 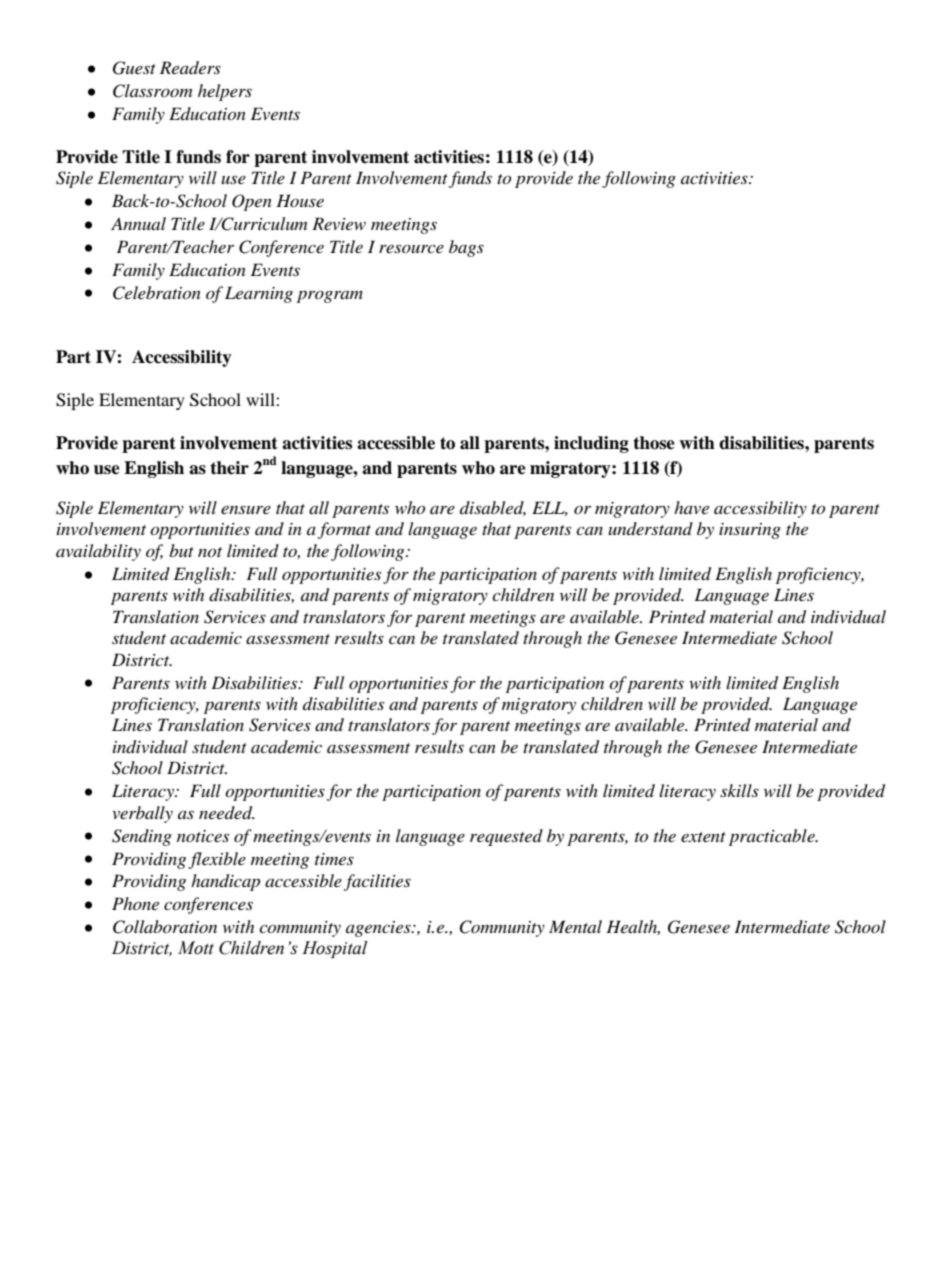 I want to click on Collaboration, so click(x=165, y=927).
